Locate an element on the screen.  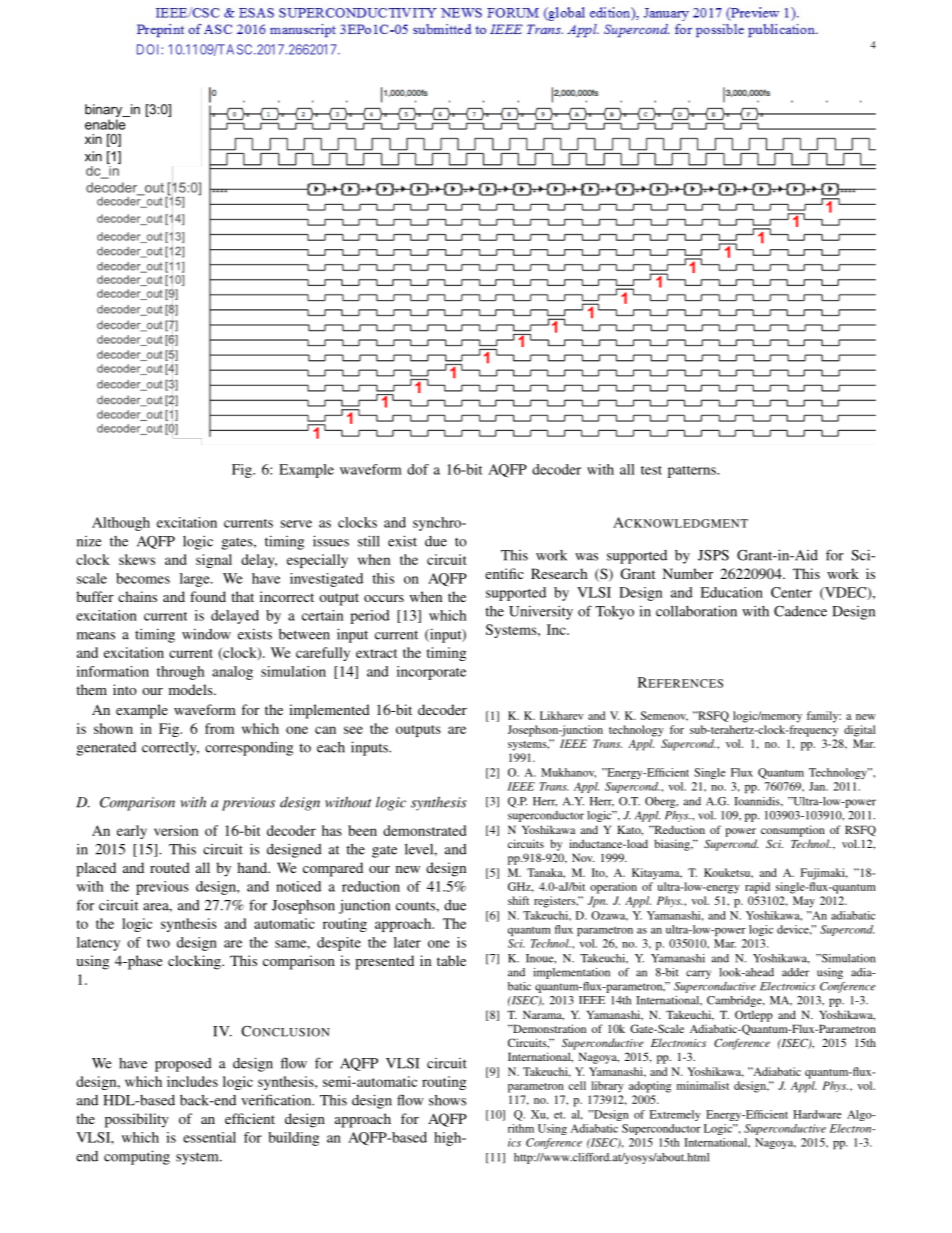
Although is located at coordinates (121, 524).
